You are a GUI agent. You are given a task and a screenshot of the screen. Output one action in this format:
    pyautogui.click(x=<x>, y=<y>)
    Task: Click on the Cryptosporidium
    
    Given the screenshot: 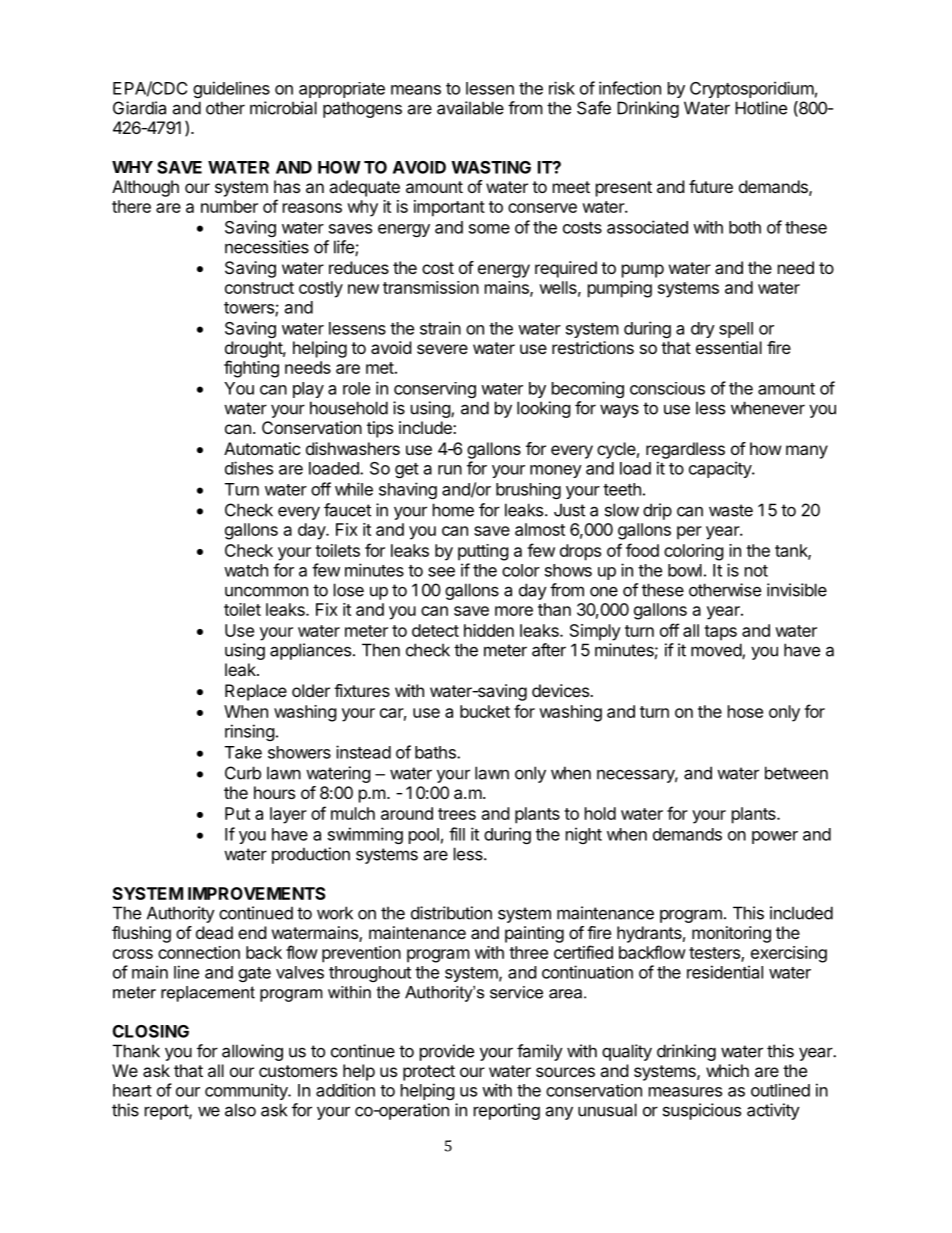 What is the action you would take?
    pyautogui.click(x=752, y=89)
